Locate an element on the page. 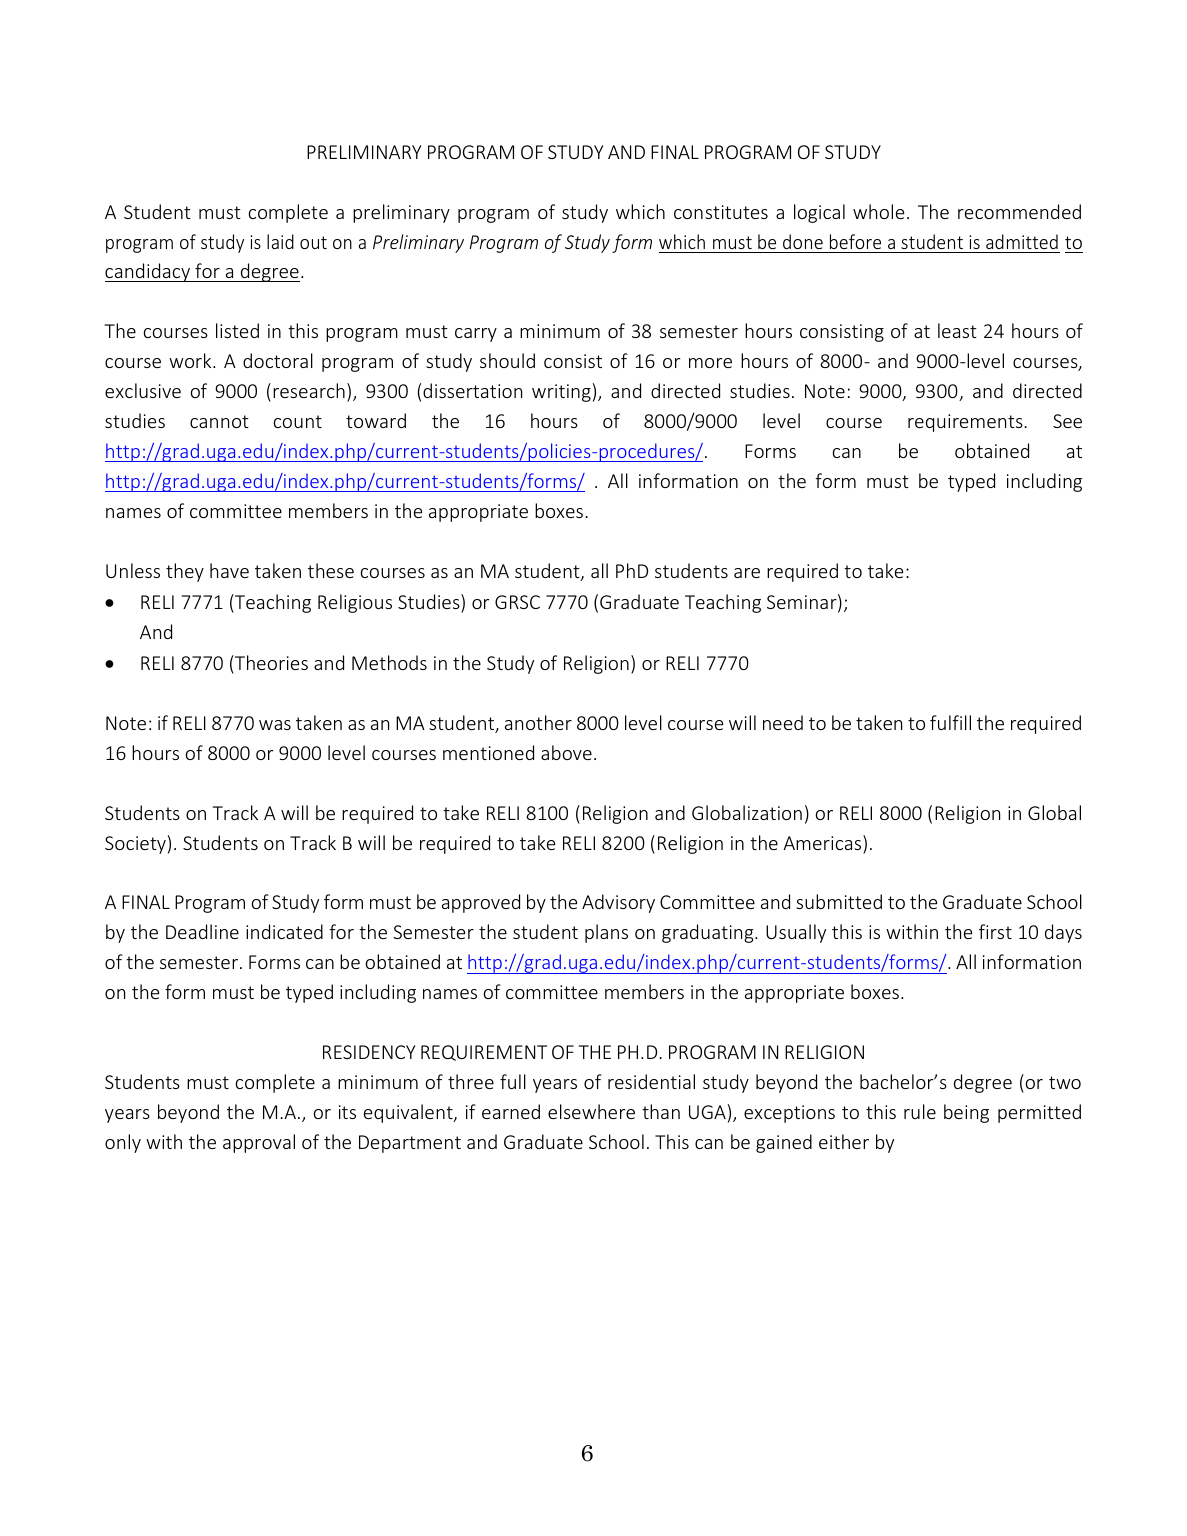 Image resolution: width=1187 pixels, height=1536 pixels. Americas is located at coordinates (823, 844).
